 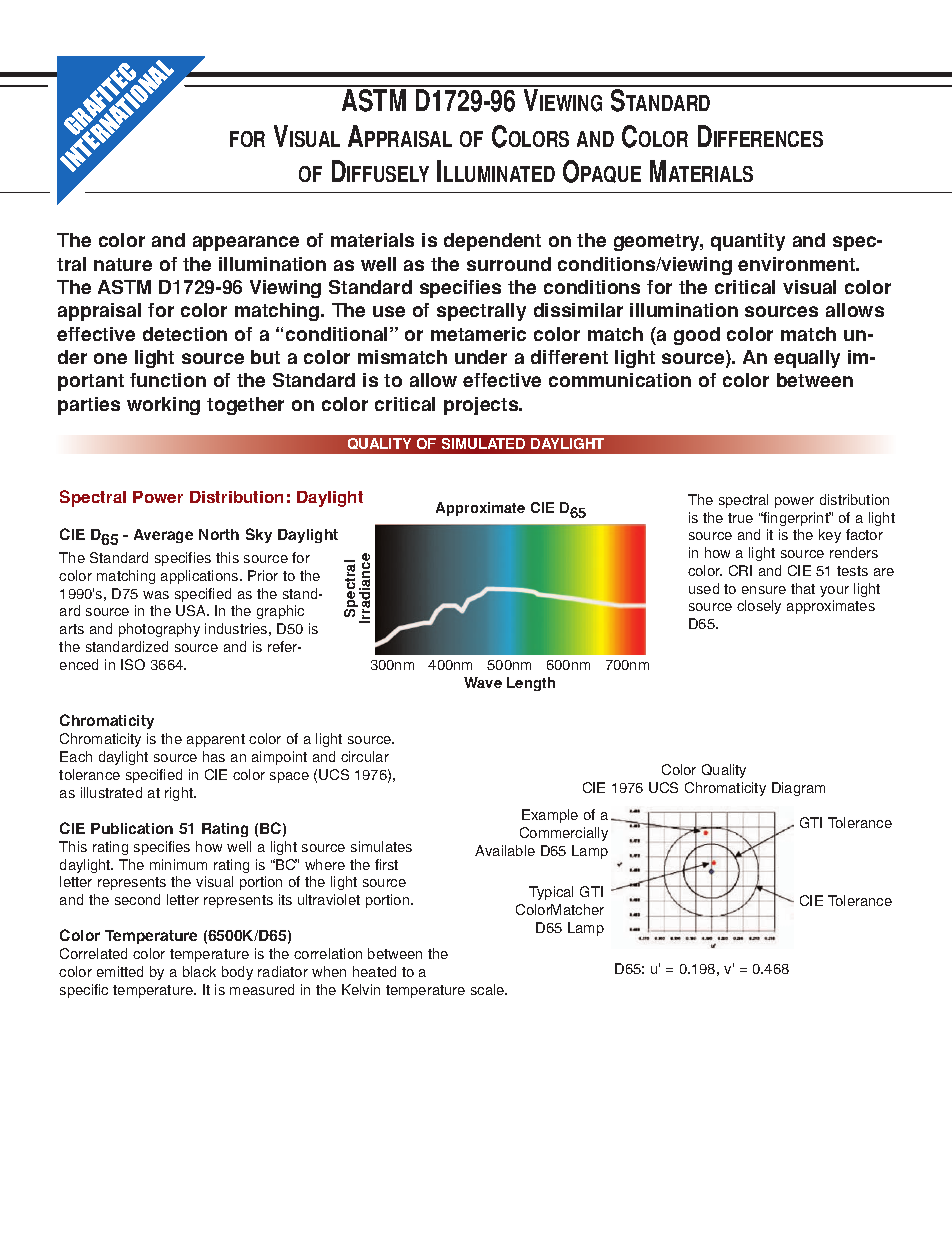 What do you see at coordinates (199, 971) in the image?
I see `black` at bounding box center [199, 971].
